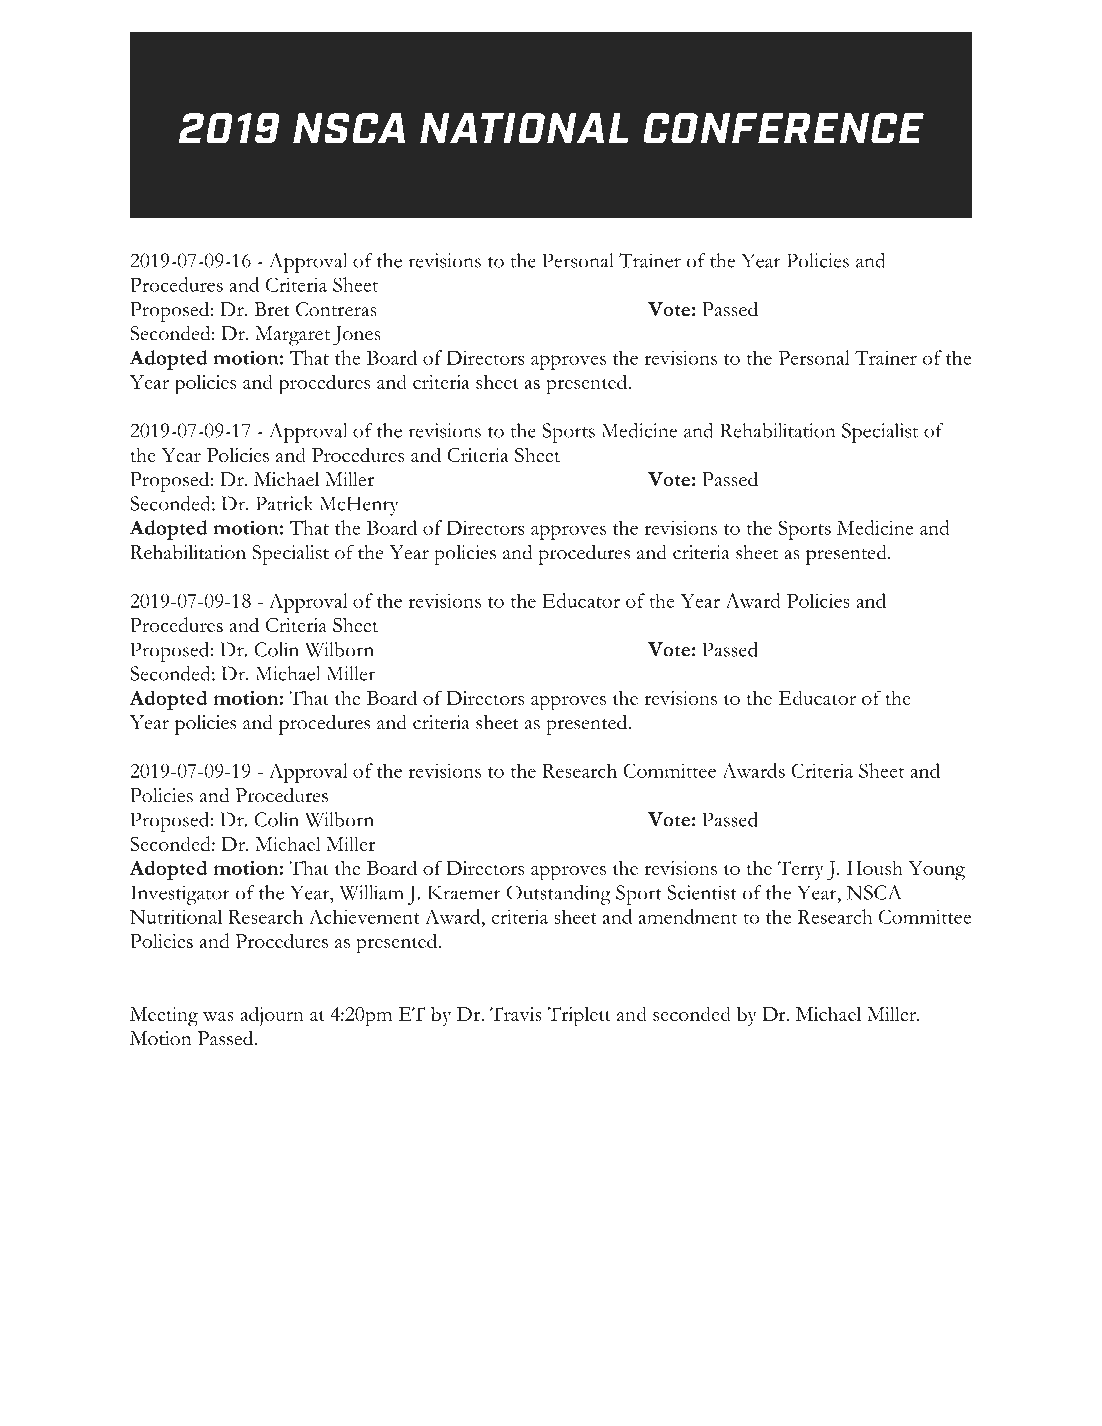  What do you see at coordinates (558, 895) in the document?
I see `Outstanding` at bounding box center [558, 895].
